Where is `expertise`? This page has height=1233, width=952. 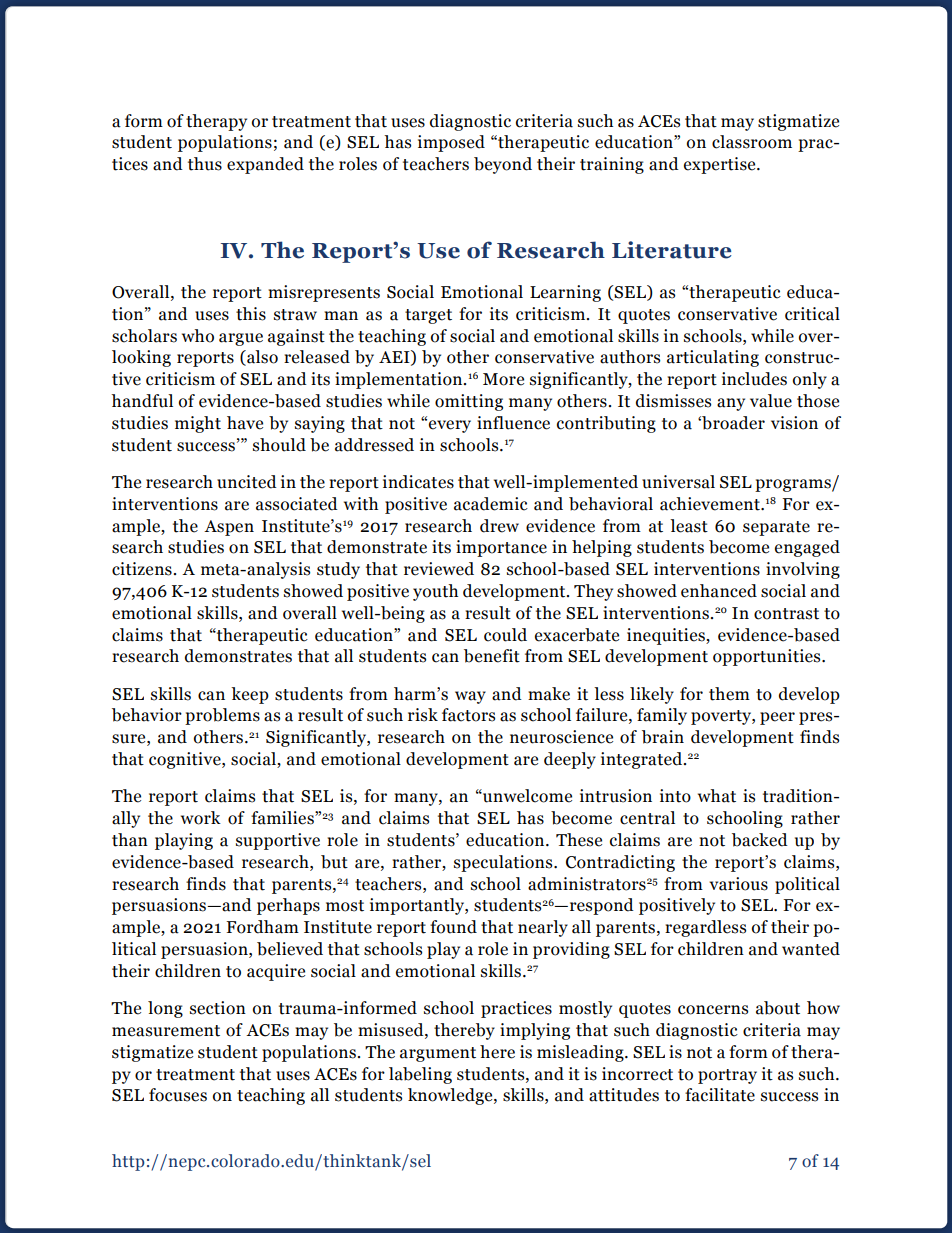
expertise is located at coordinates (721, 165).
